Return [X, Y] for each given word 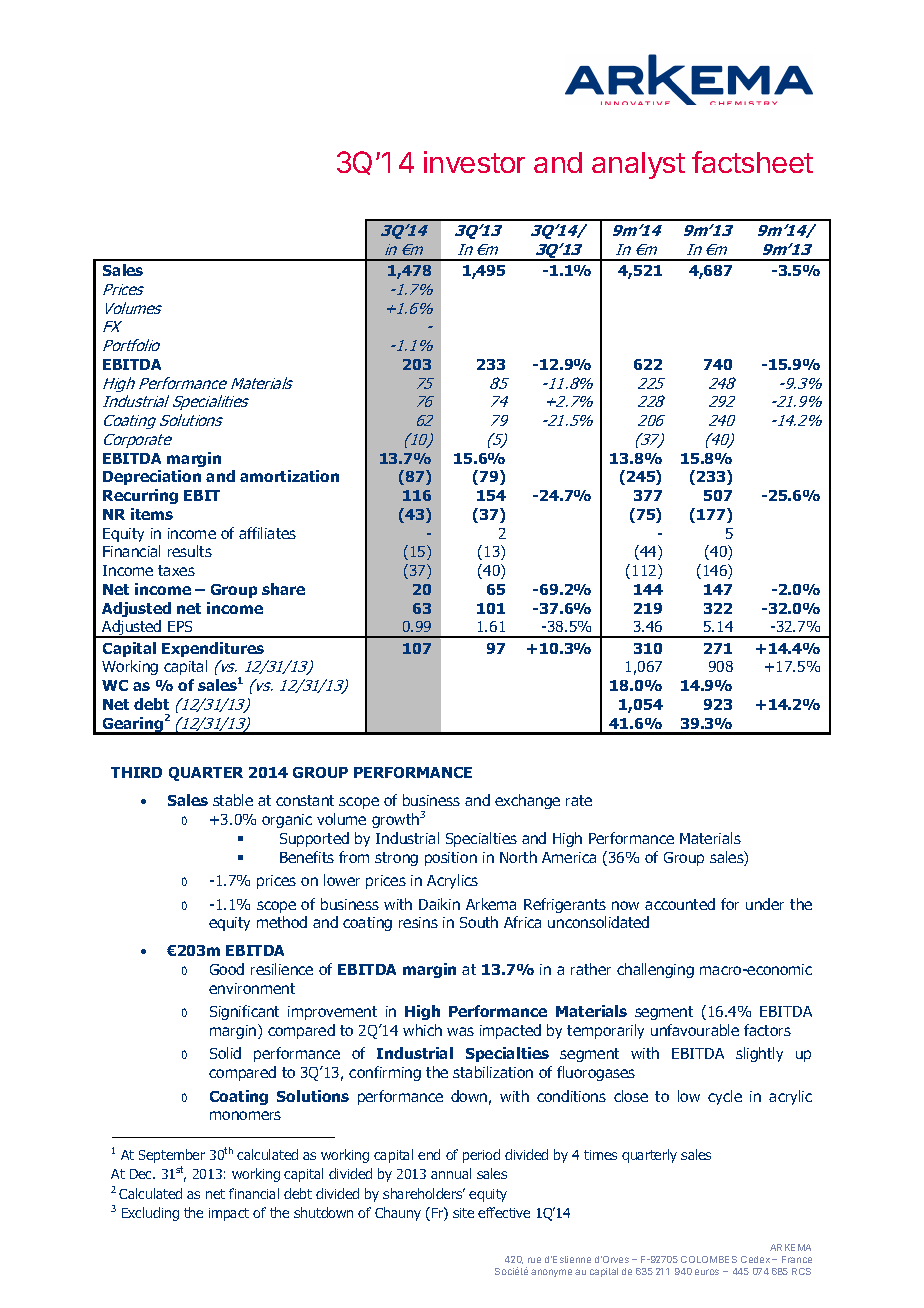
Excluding [150, 1214]
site [463, 1213]
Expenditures [213, 649]
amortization [289, 476]
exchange [527, 801]
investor [474, 162]
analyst [638, 165]
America [569, 857]
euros [707, 1272]
